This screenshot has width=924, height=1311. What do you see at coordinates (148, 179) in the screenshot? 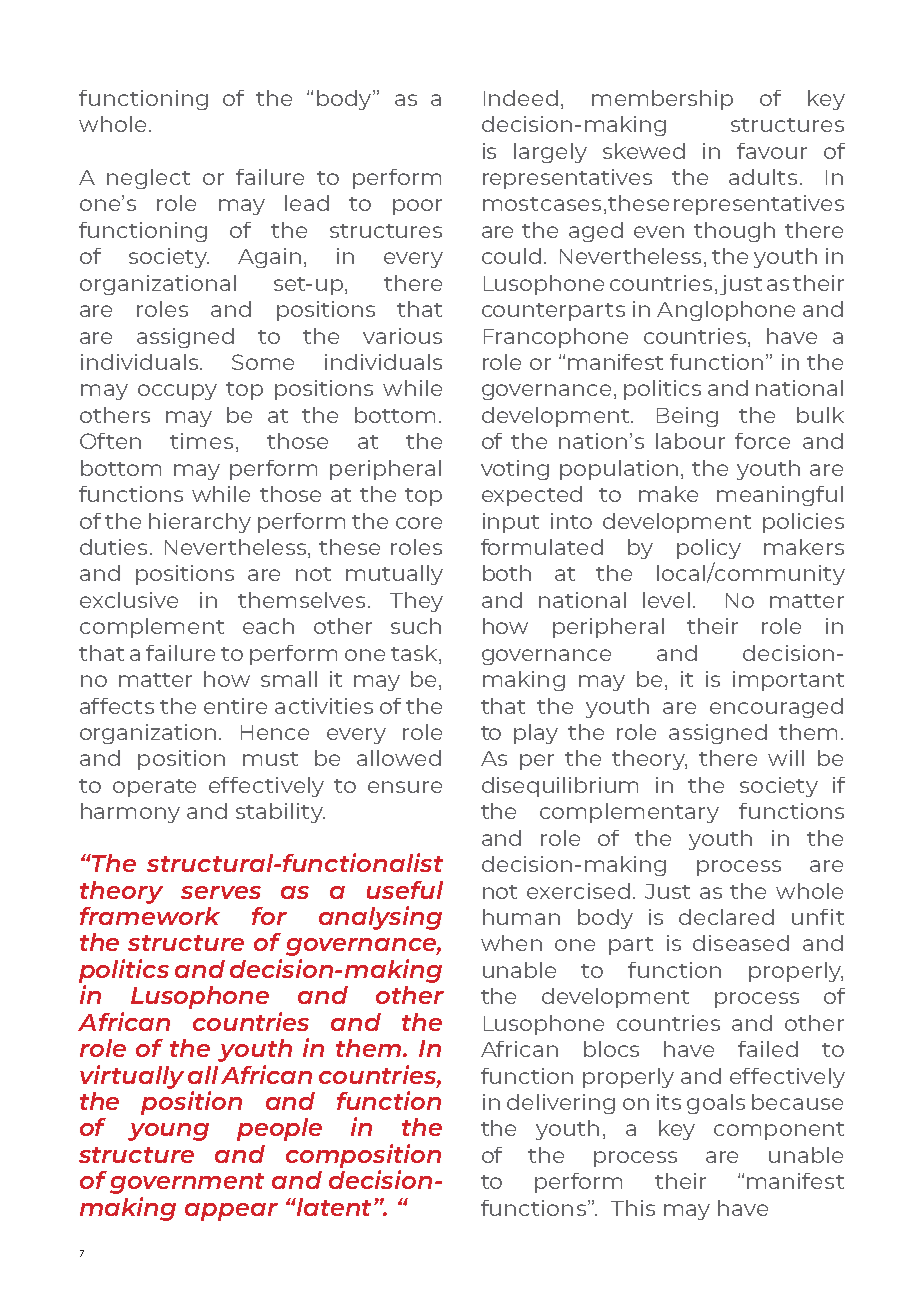
I see `neglect` at bounding box center [148, 179].
